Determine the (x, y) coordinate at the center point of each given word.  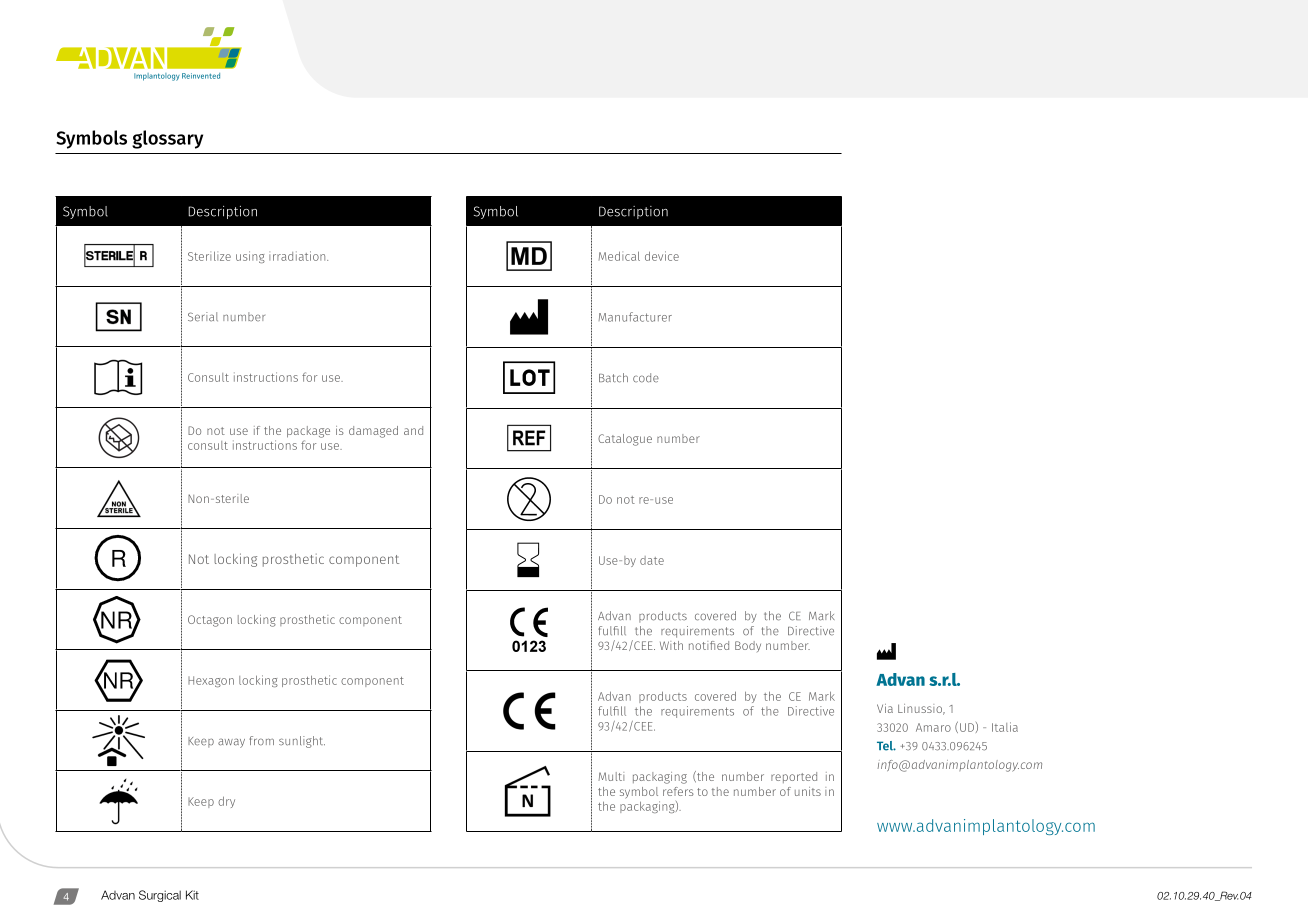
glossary (167, 139)
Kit (192, 895)
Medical (619, 256)
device (662, 256)
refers (678, 791)
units (808, 791)
